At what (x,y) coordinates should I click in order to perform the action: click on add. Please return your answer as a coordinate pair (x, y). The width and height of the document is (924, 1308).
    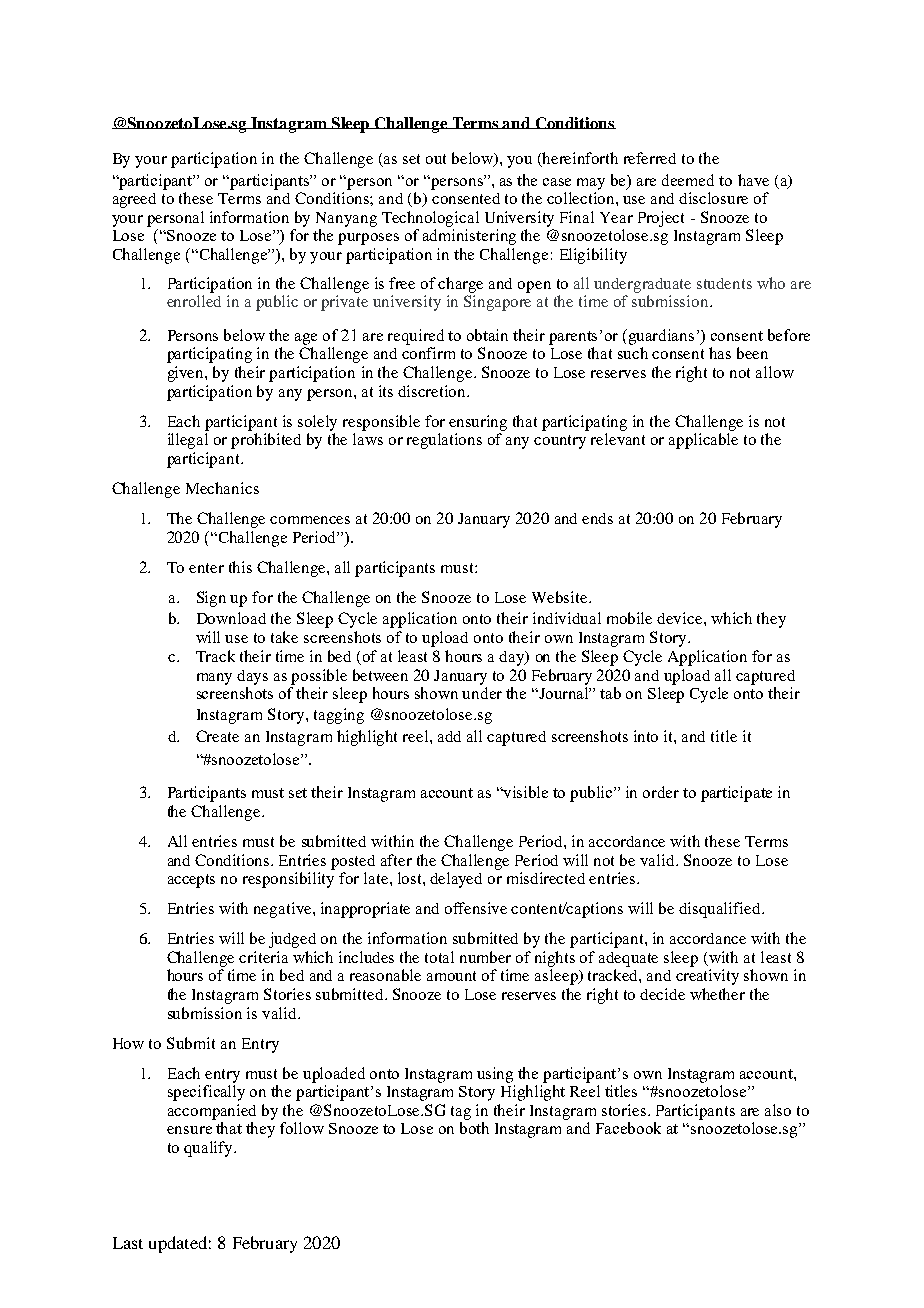
    Looking at the image, I should click on (449, 736).
